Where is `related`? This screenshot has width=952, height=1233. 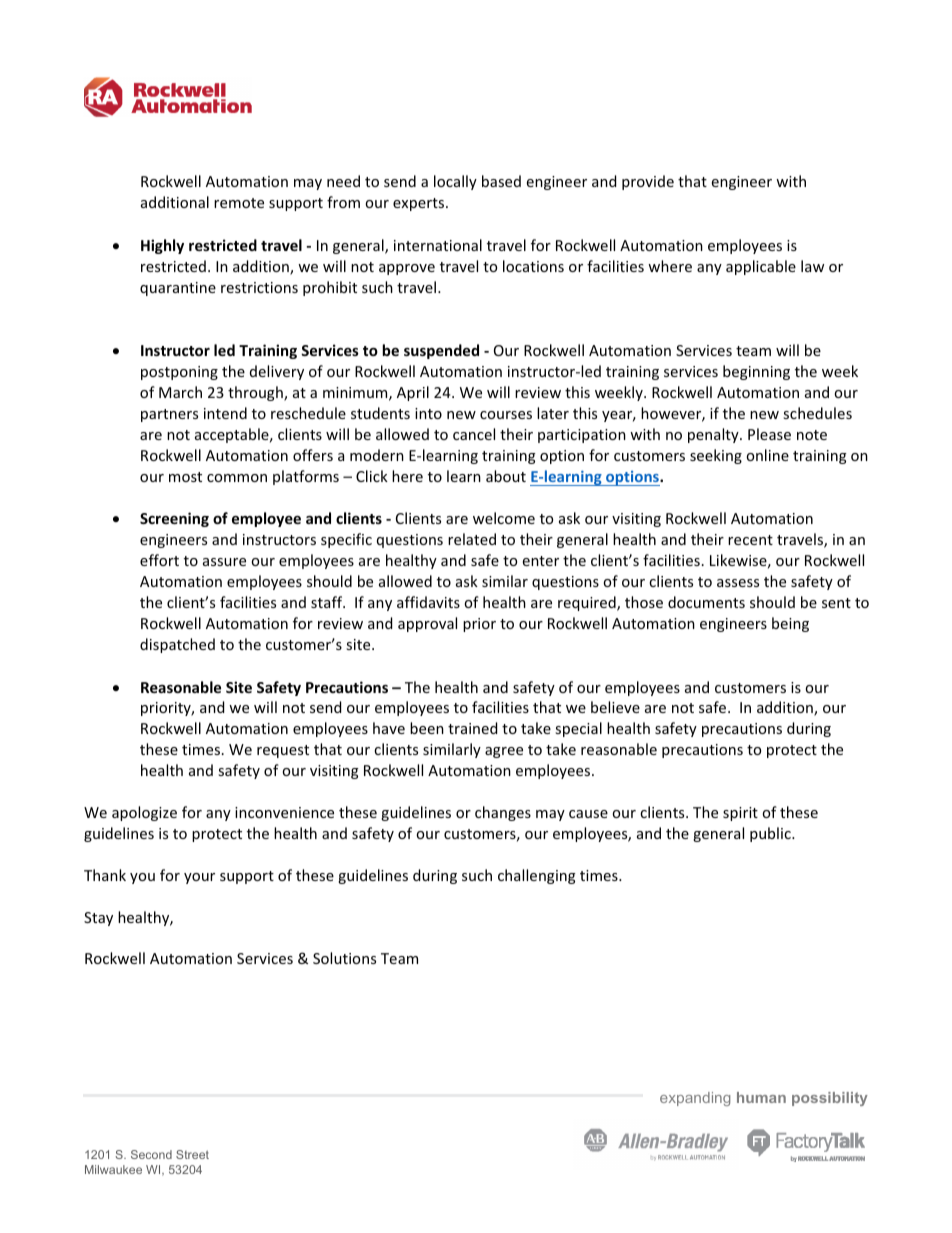 related is located at coordinates (472, 539).
